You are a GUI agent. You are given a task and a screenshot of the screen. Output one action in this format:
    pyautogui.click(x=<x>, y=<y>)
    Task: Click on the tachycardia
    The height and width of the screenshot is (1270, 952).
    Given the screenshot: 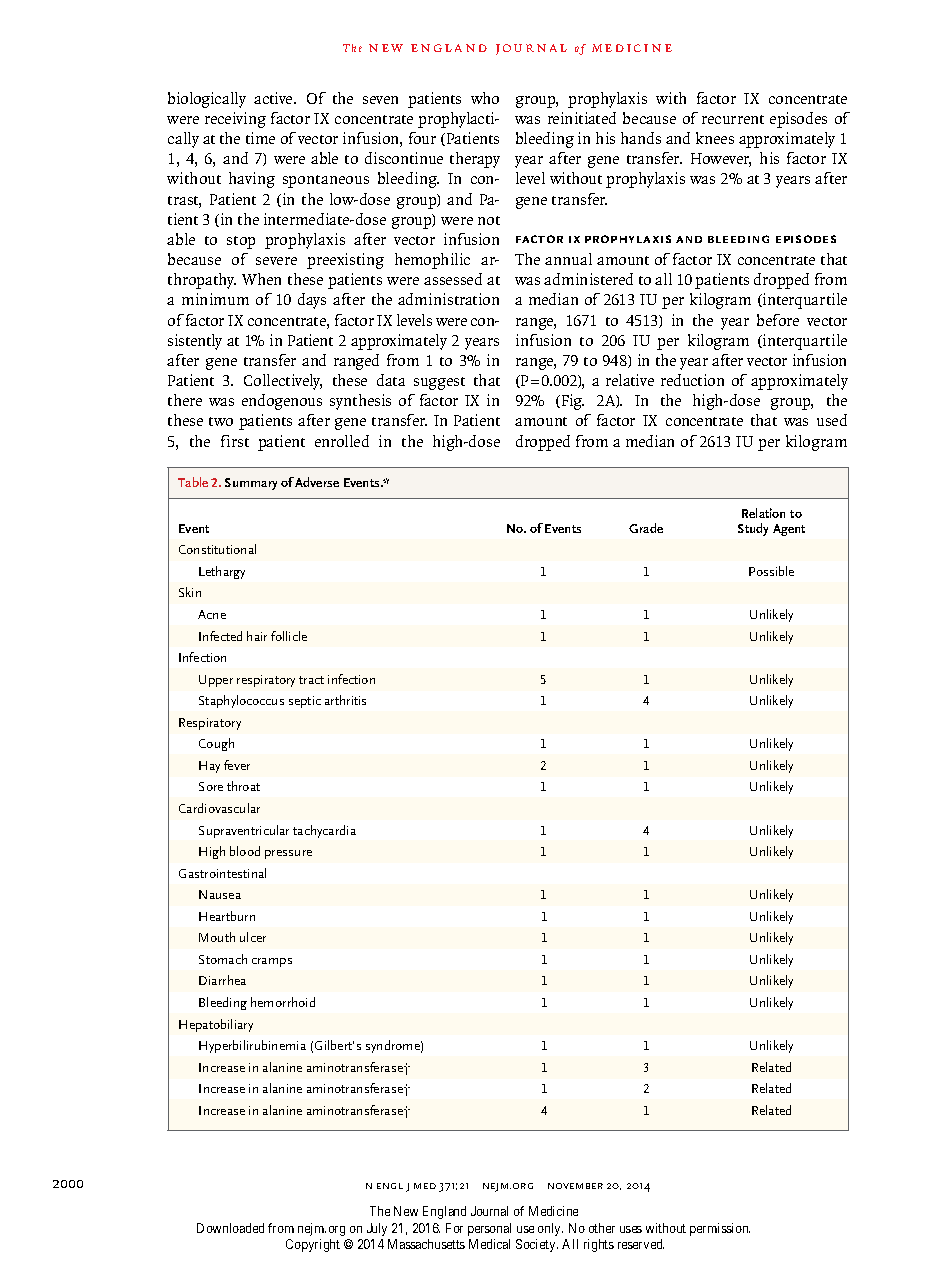 What is the action you would take?
    pyautogui.click(x=324, y=831)
